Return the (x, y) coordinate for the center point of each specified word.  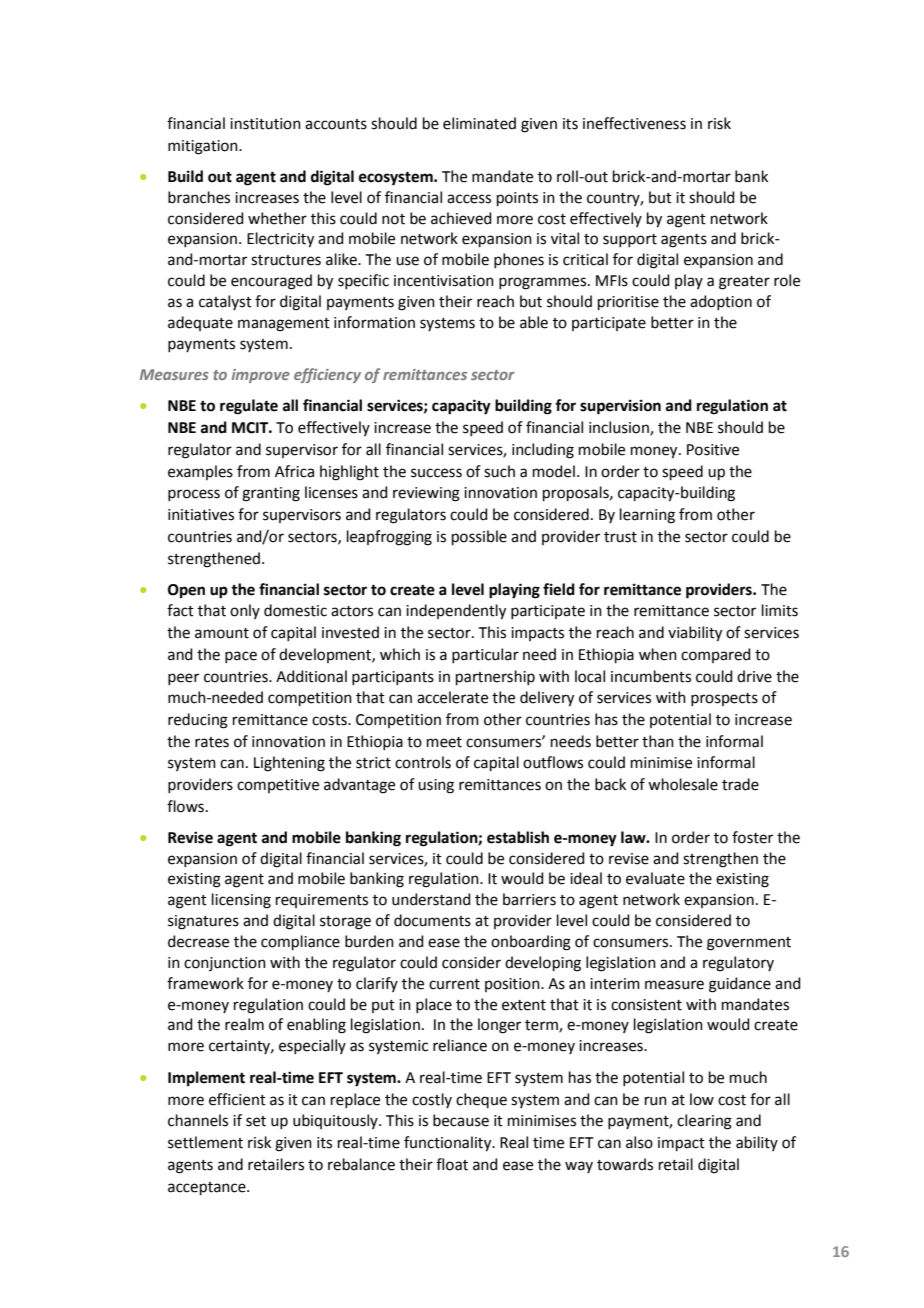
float (452, 1164)
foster (752, 837)
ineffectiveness (634, 123)
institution (265, 124)
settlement (205, 1142)
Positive (713, 450)
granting (271, 494)
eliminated (479, 123)
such (499, 471)
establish (518, 837)
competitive (278, 786)
